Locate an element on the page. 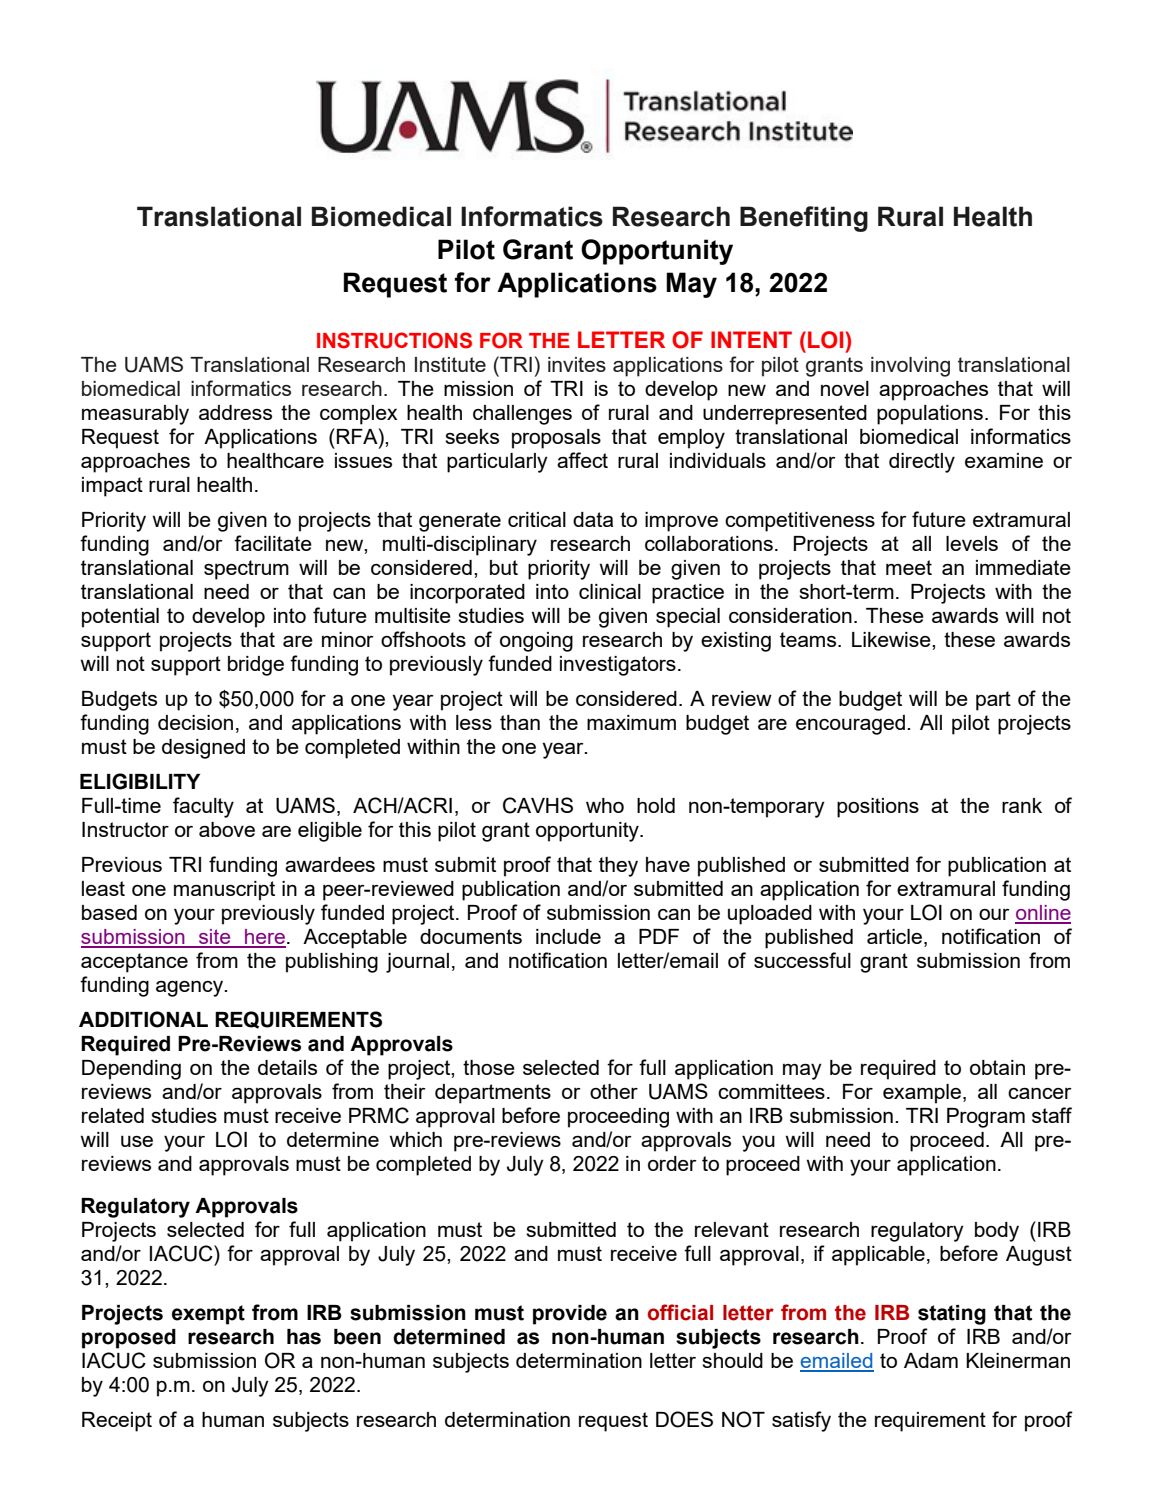  Benefiting is located at coordinates (804, 219).
